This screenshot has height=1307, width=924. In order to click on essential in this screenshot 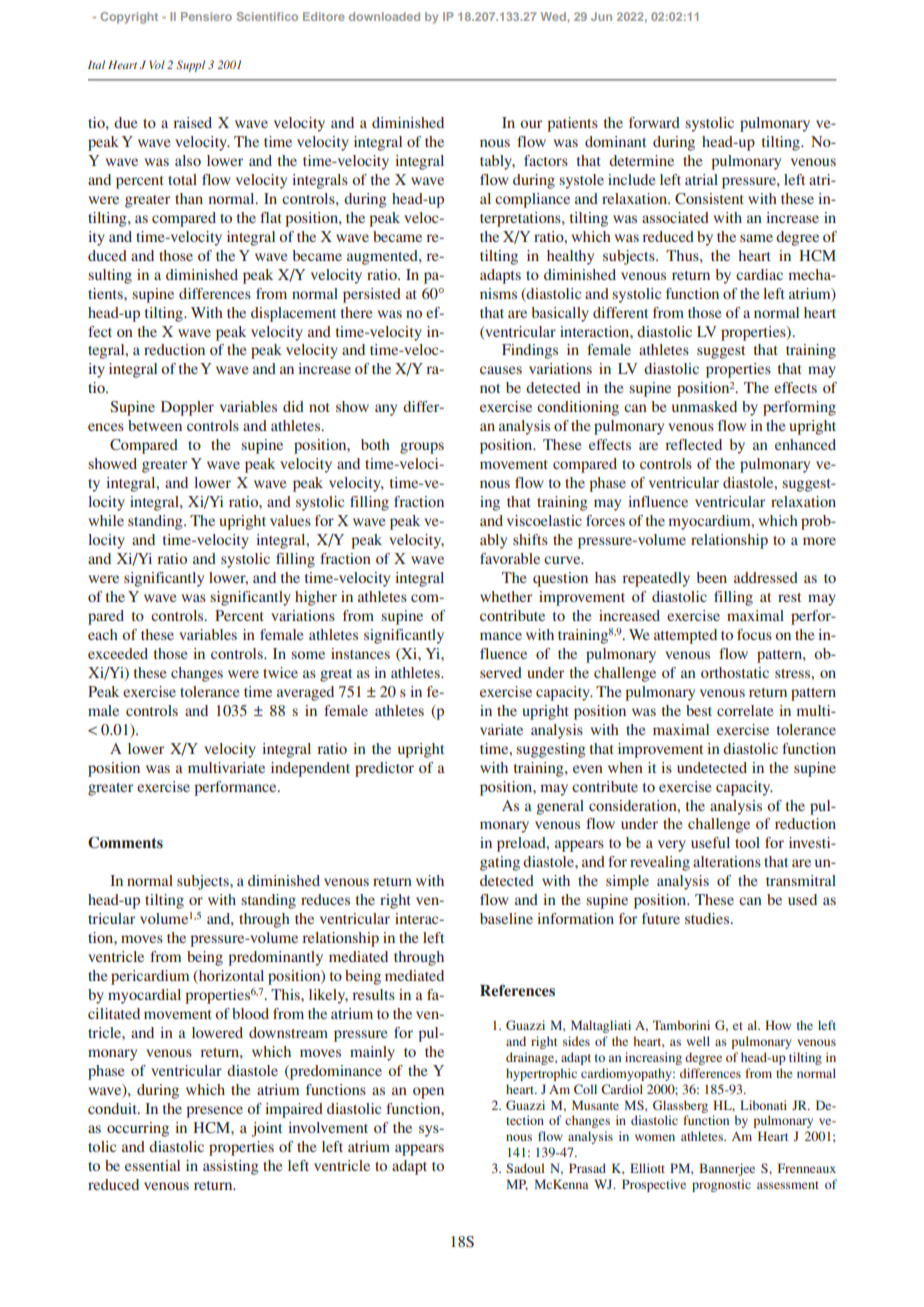, I will do `click(152, 1165)`.
